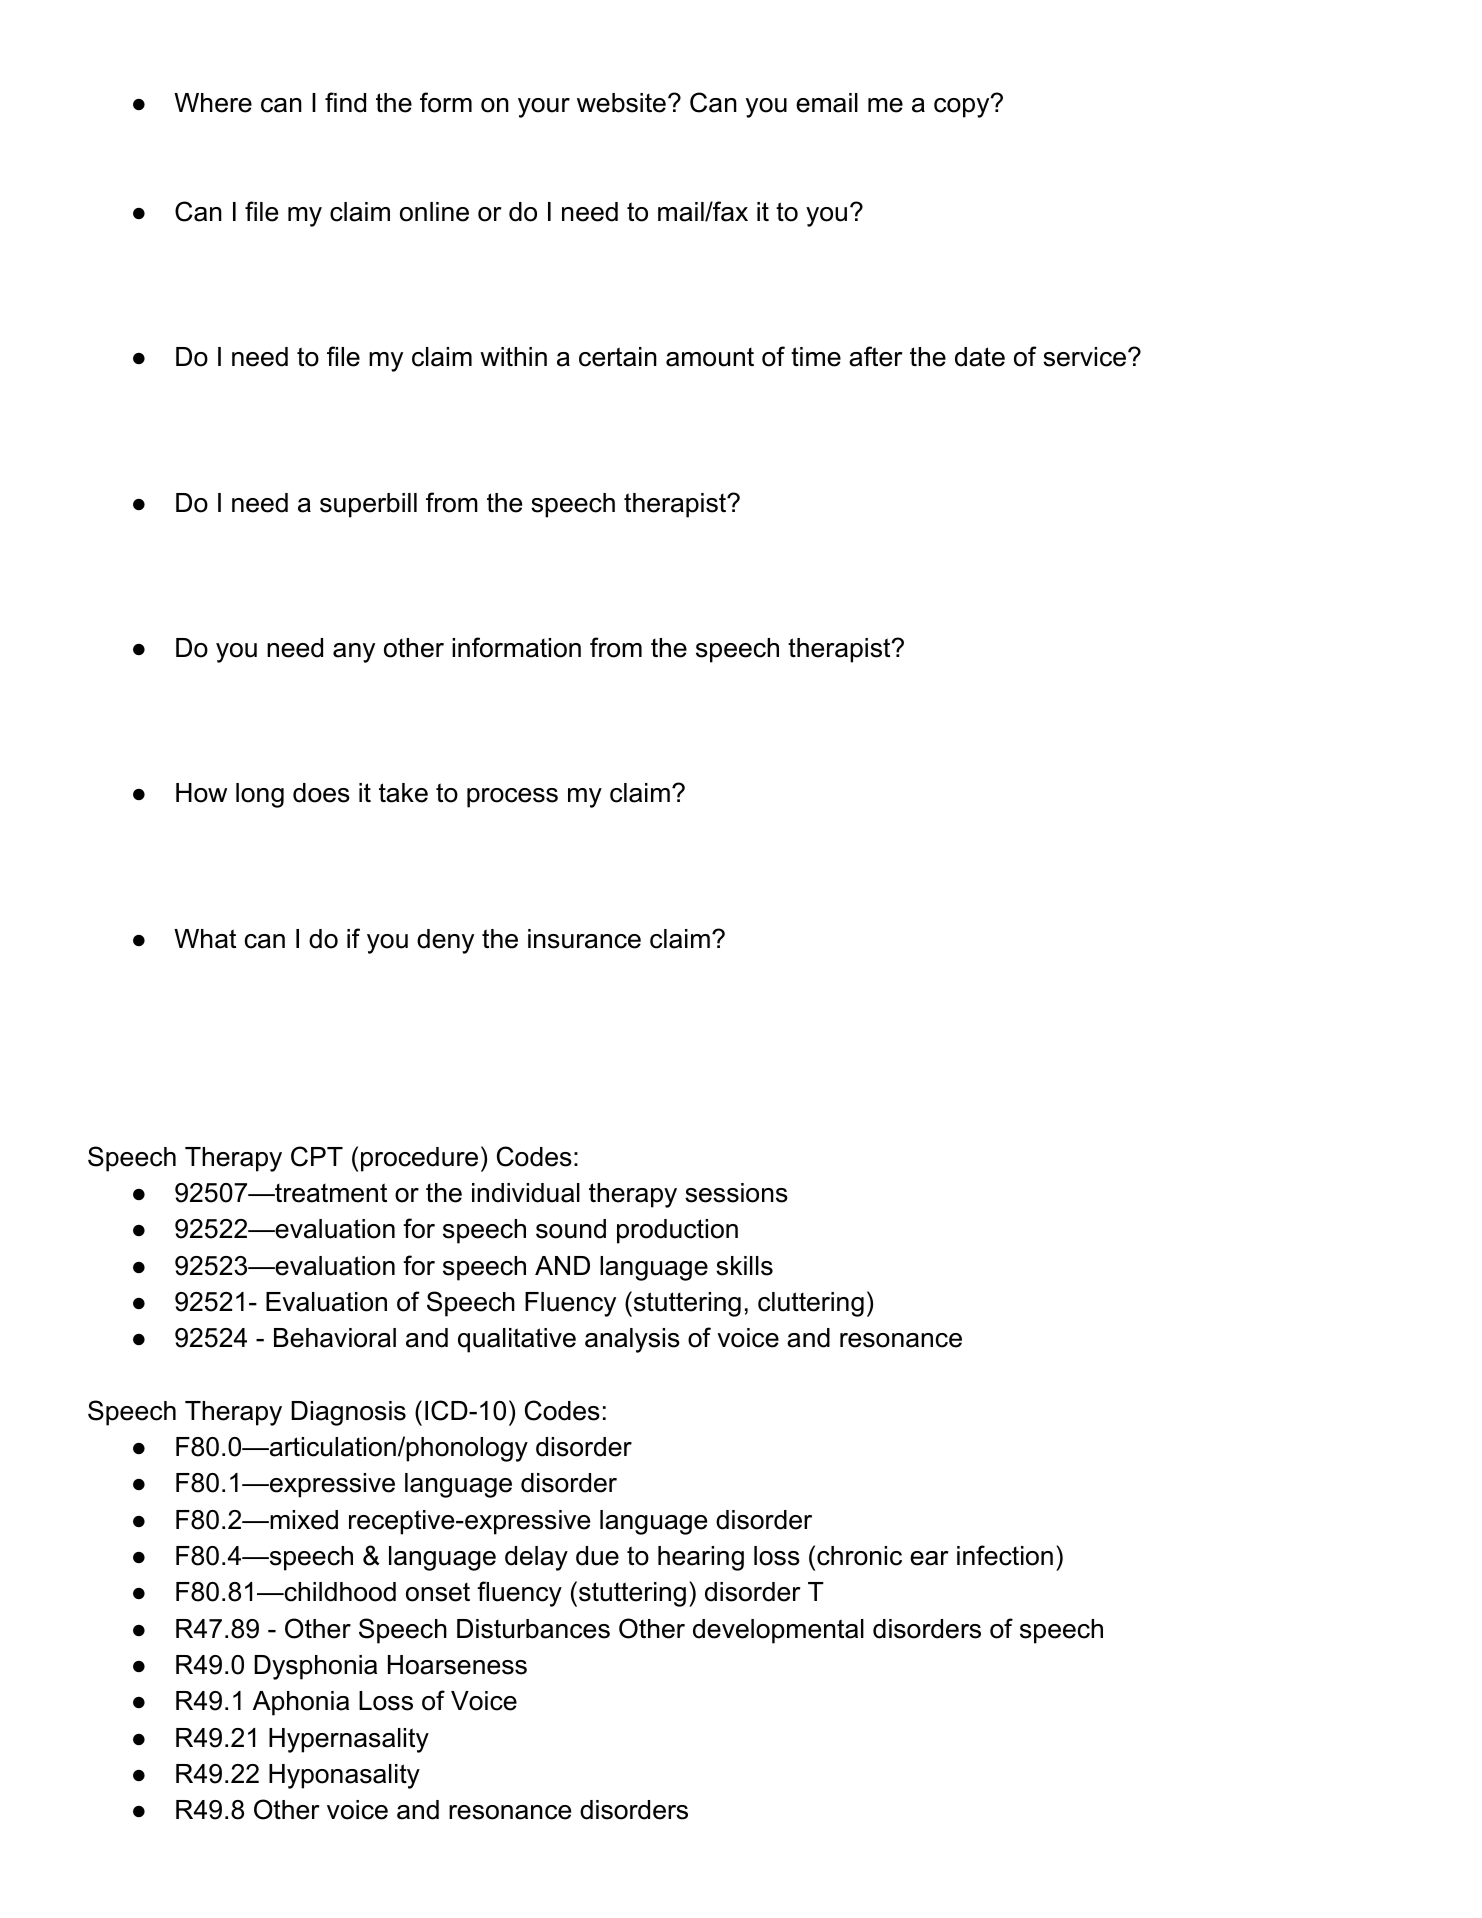  Describe the element at coordinates (621, 103) in the document. I see `website` at that location.
